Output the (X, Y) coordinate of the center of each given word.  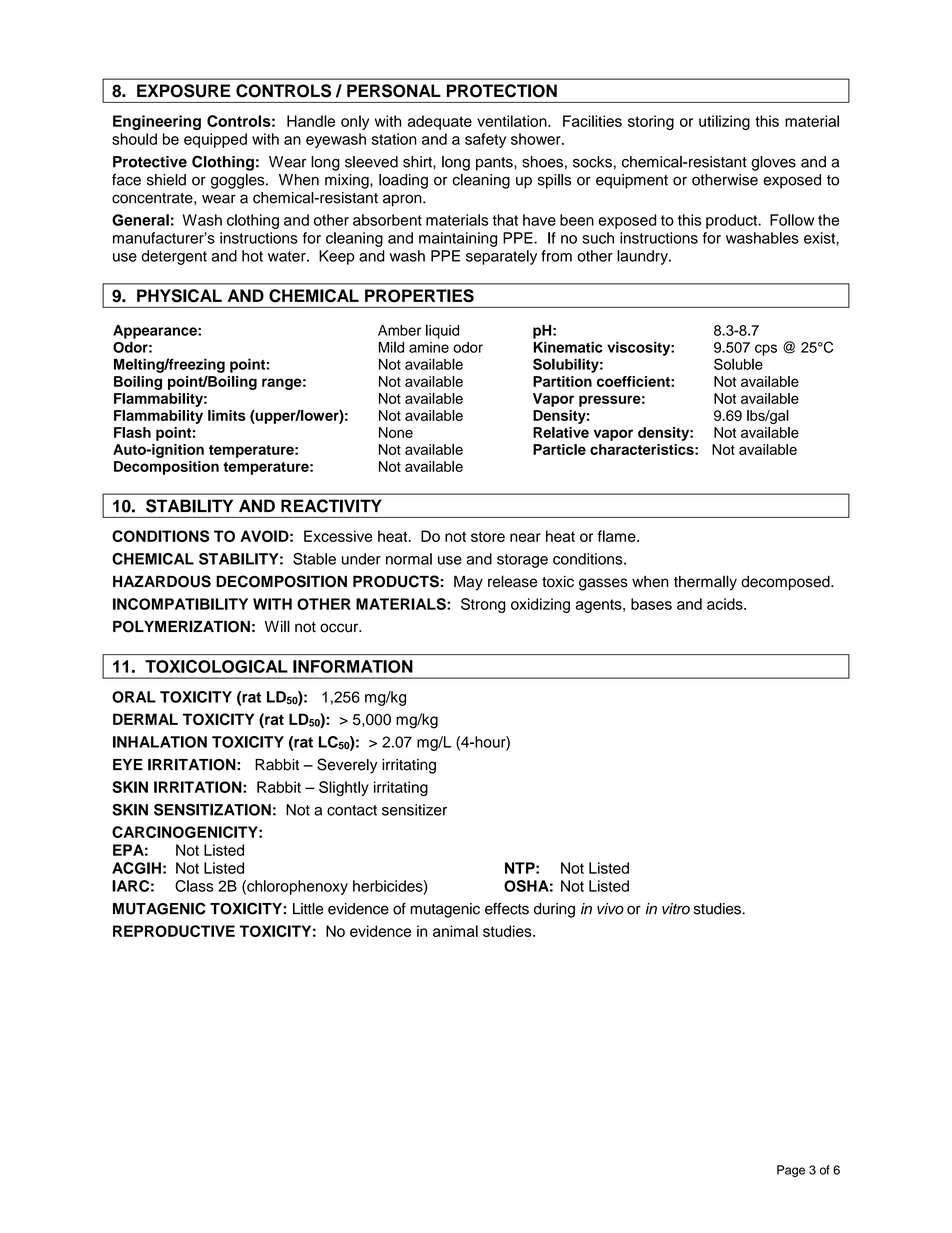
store (488, 536)
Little (308, 909)
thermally (705, 583)
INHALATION (160, 742)
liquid (442, 331)
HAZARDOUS (162, 581)
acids (726, 604)
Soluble (738, 364)
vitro (676, 909)
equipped (215, 140)
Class (194, 886)
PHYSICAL (179, 296)
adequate (440, 122)
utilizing (724, 122)
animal (455, 931)
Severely (347, 766)
